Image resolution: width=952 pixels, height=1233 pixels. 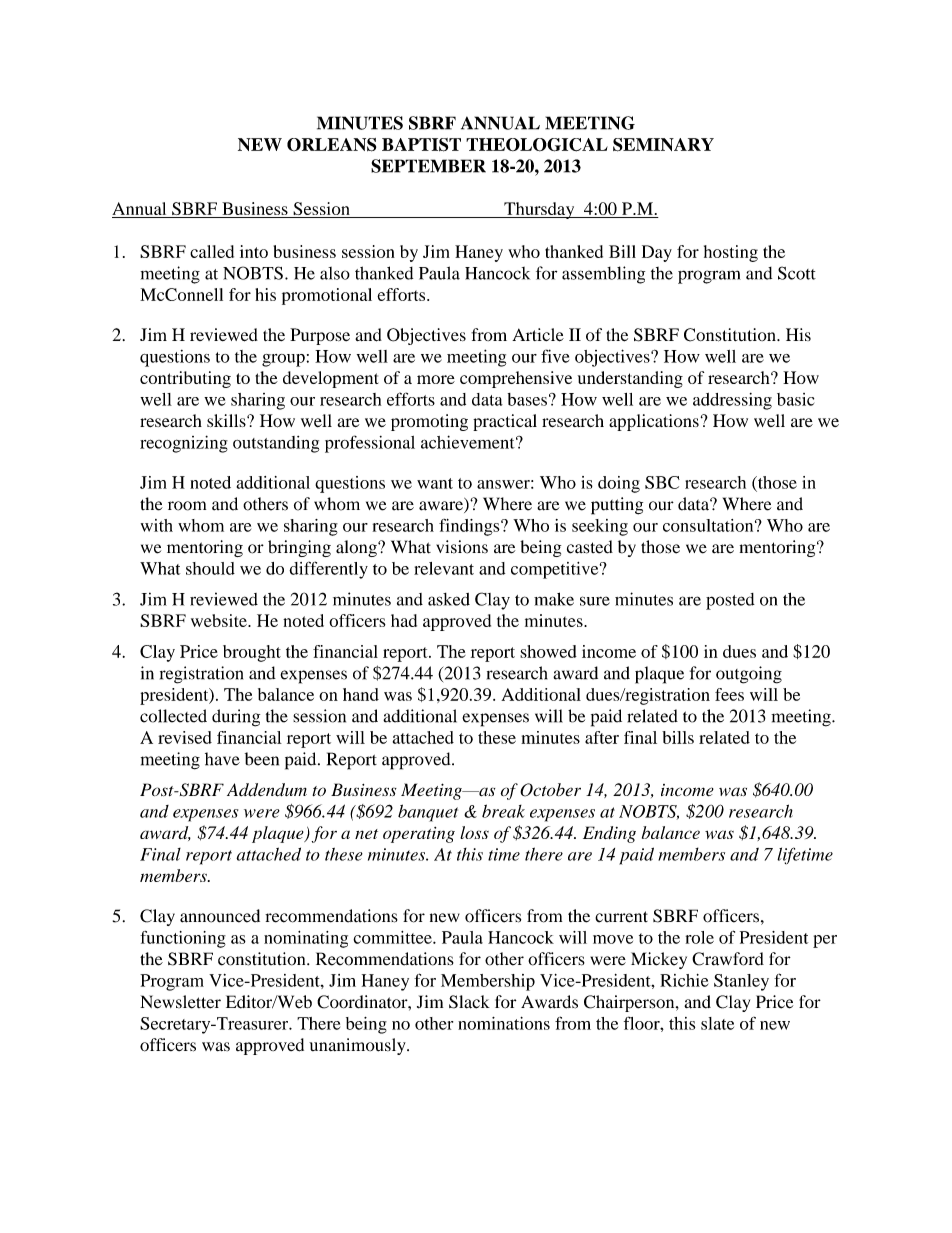 What do you see at coordinates (220, 620) in the screenshot?
I see `website` at bounding box center [220, 620].
